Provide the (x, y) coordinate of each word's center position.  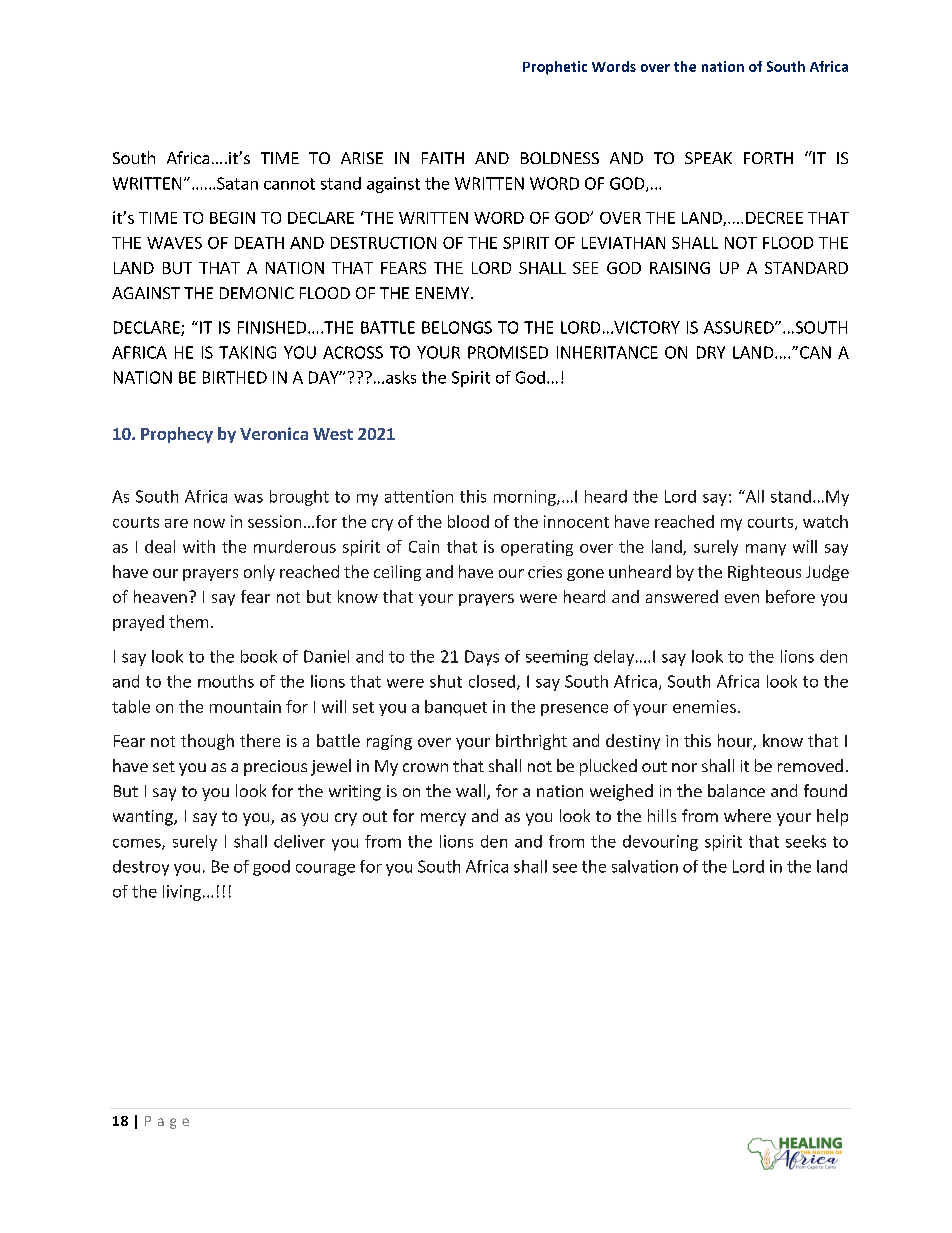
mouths (226, 681)
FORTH (768, 158)
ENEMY (444, 293)
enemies (704, 706)
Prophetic (555, 68)
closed (492, 681)
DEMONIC (257, 293)
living (182, 893)
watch (825, 521)
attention (419, 496)
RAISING (680, 268)
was (248, 498)
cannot (289, 184)
